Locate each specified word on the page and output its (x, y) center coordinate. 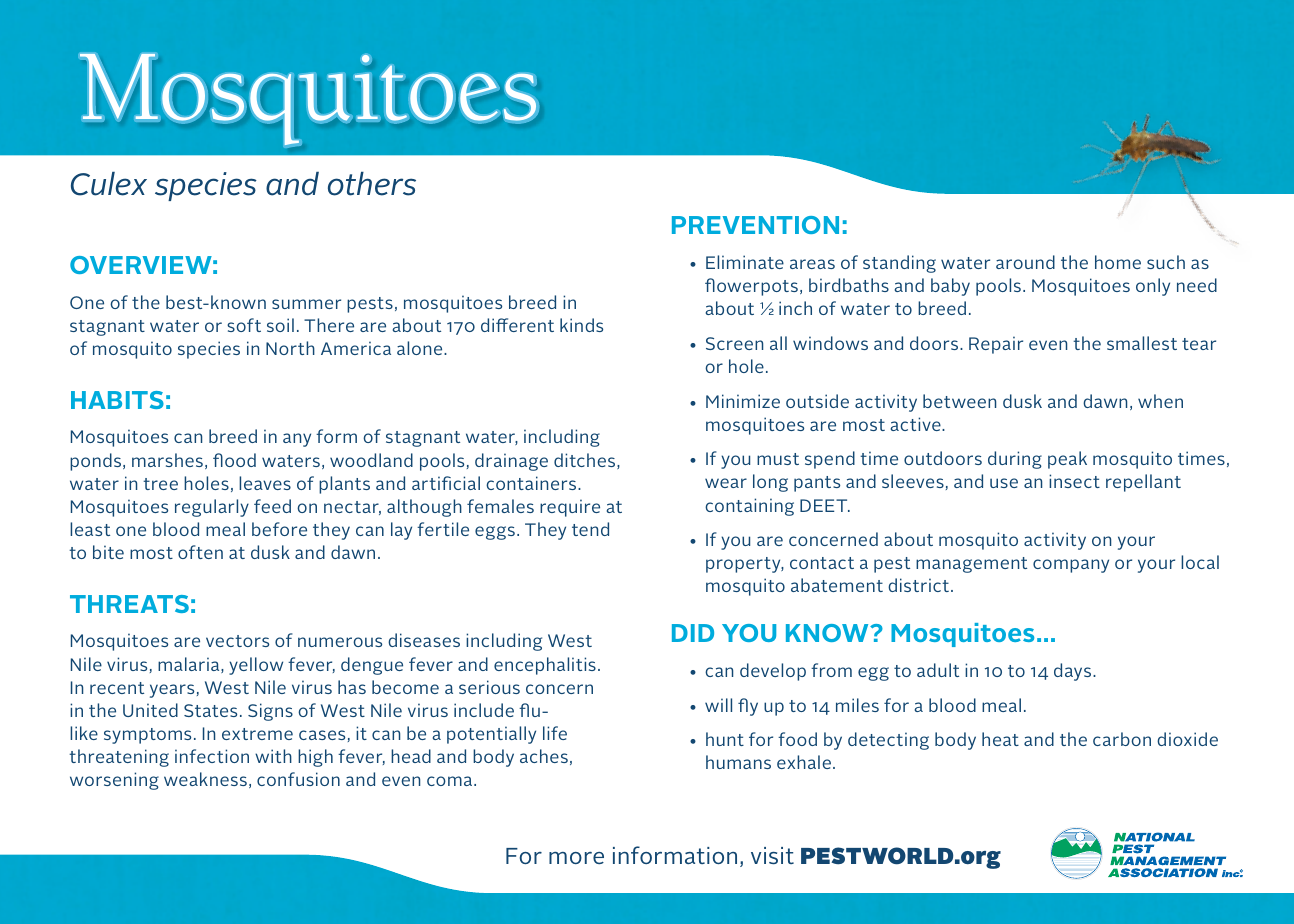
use (1004, 483)
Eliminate (745, 262)
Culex (109, 184)
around (1025, 262)
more (576, 858)
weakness (205, 779)
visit (772, 855)
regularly (212, 508)
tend (590, 529)
